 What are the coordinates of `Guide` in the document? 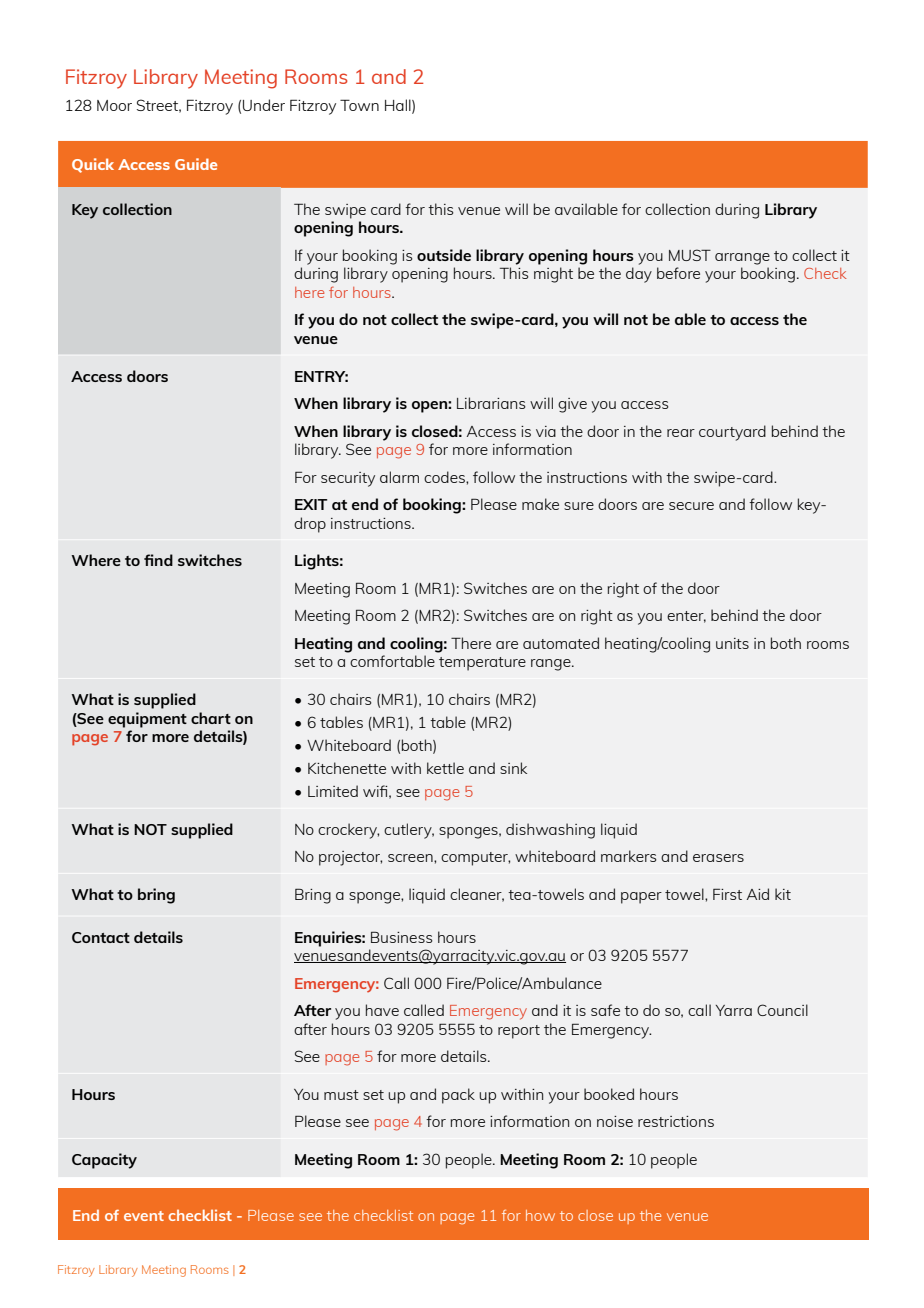 It's located at (196, 164).
